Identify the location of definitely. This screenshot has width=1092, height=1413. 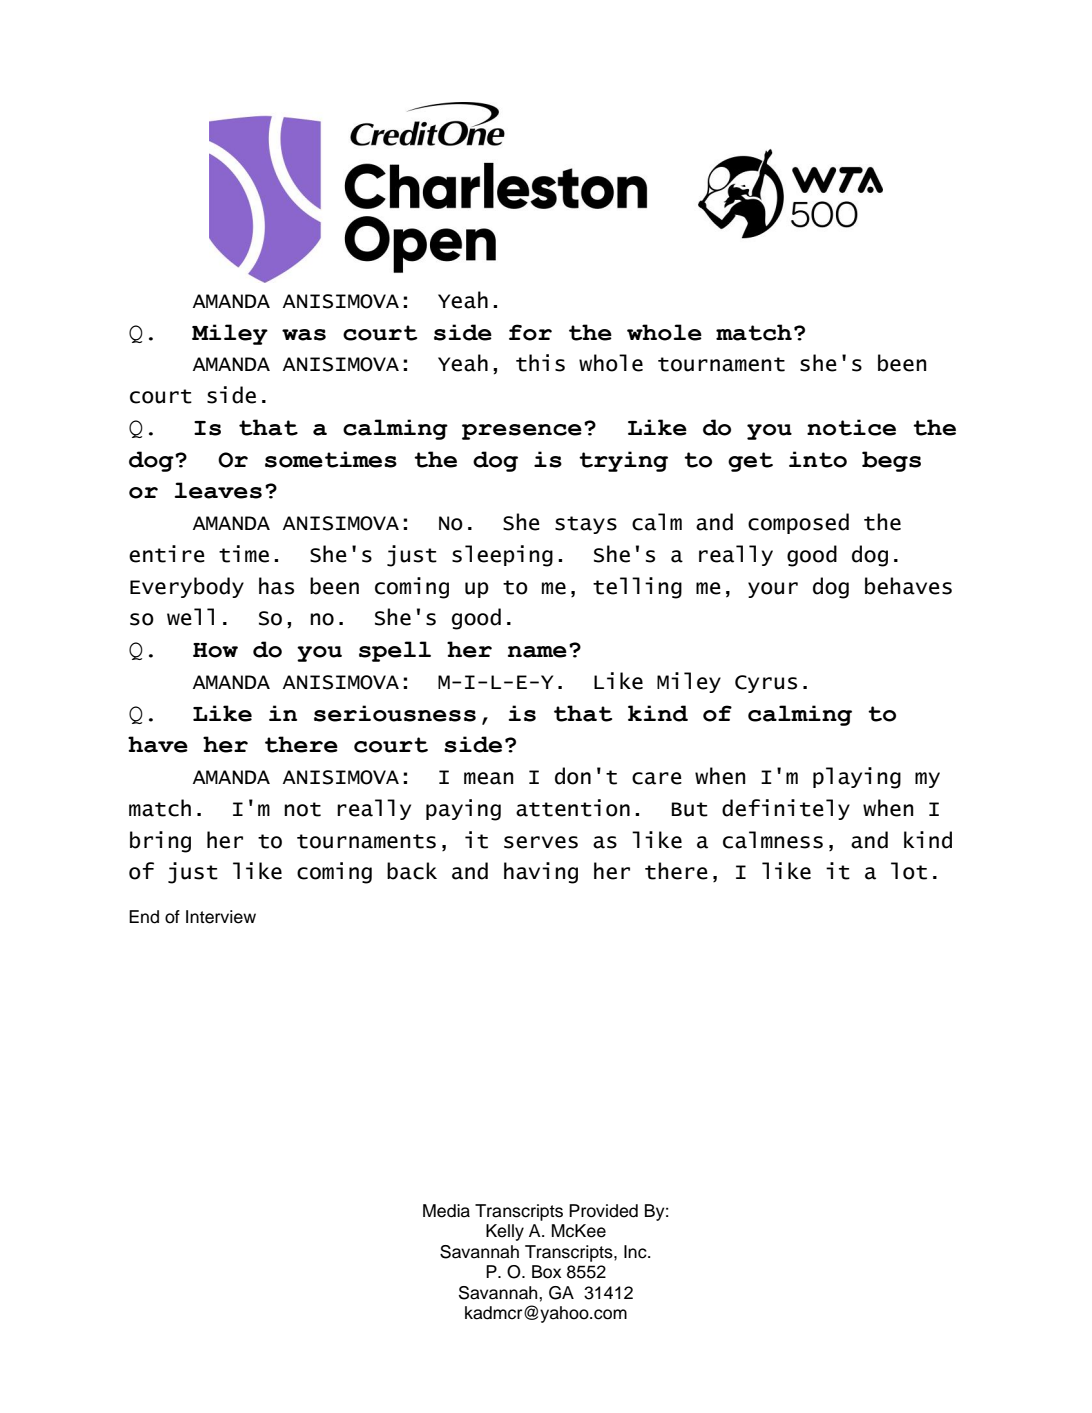
(786, 809).
